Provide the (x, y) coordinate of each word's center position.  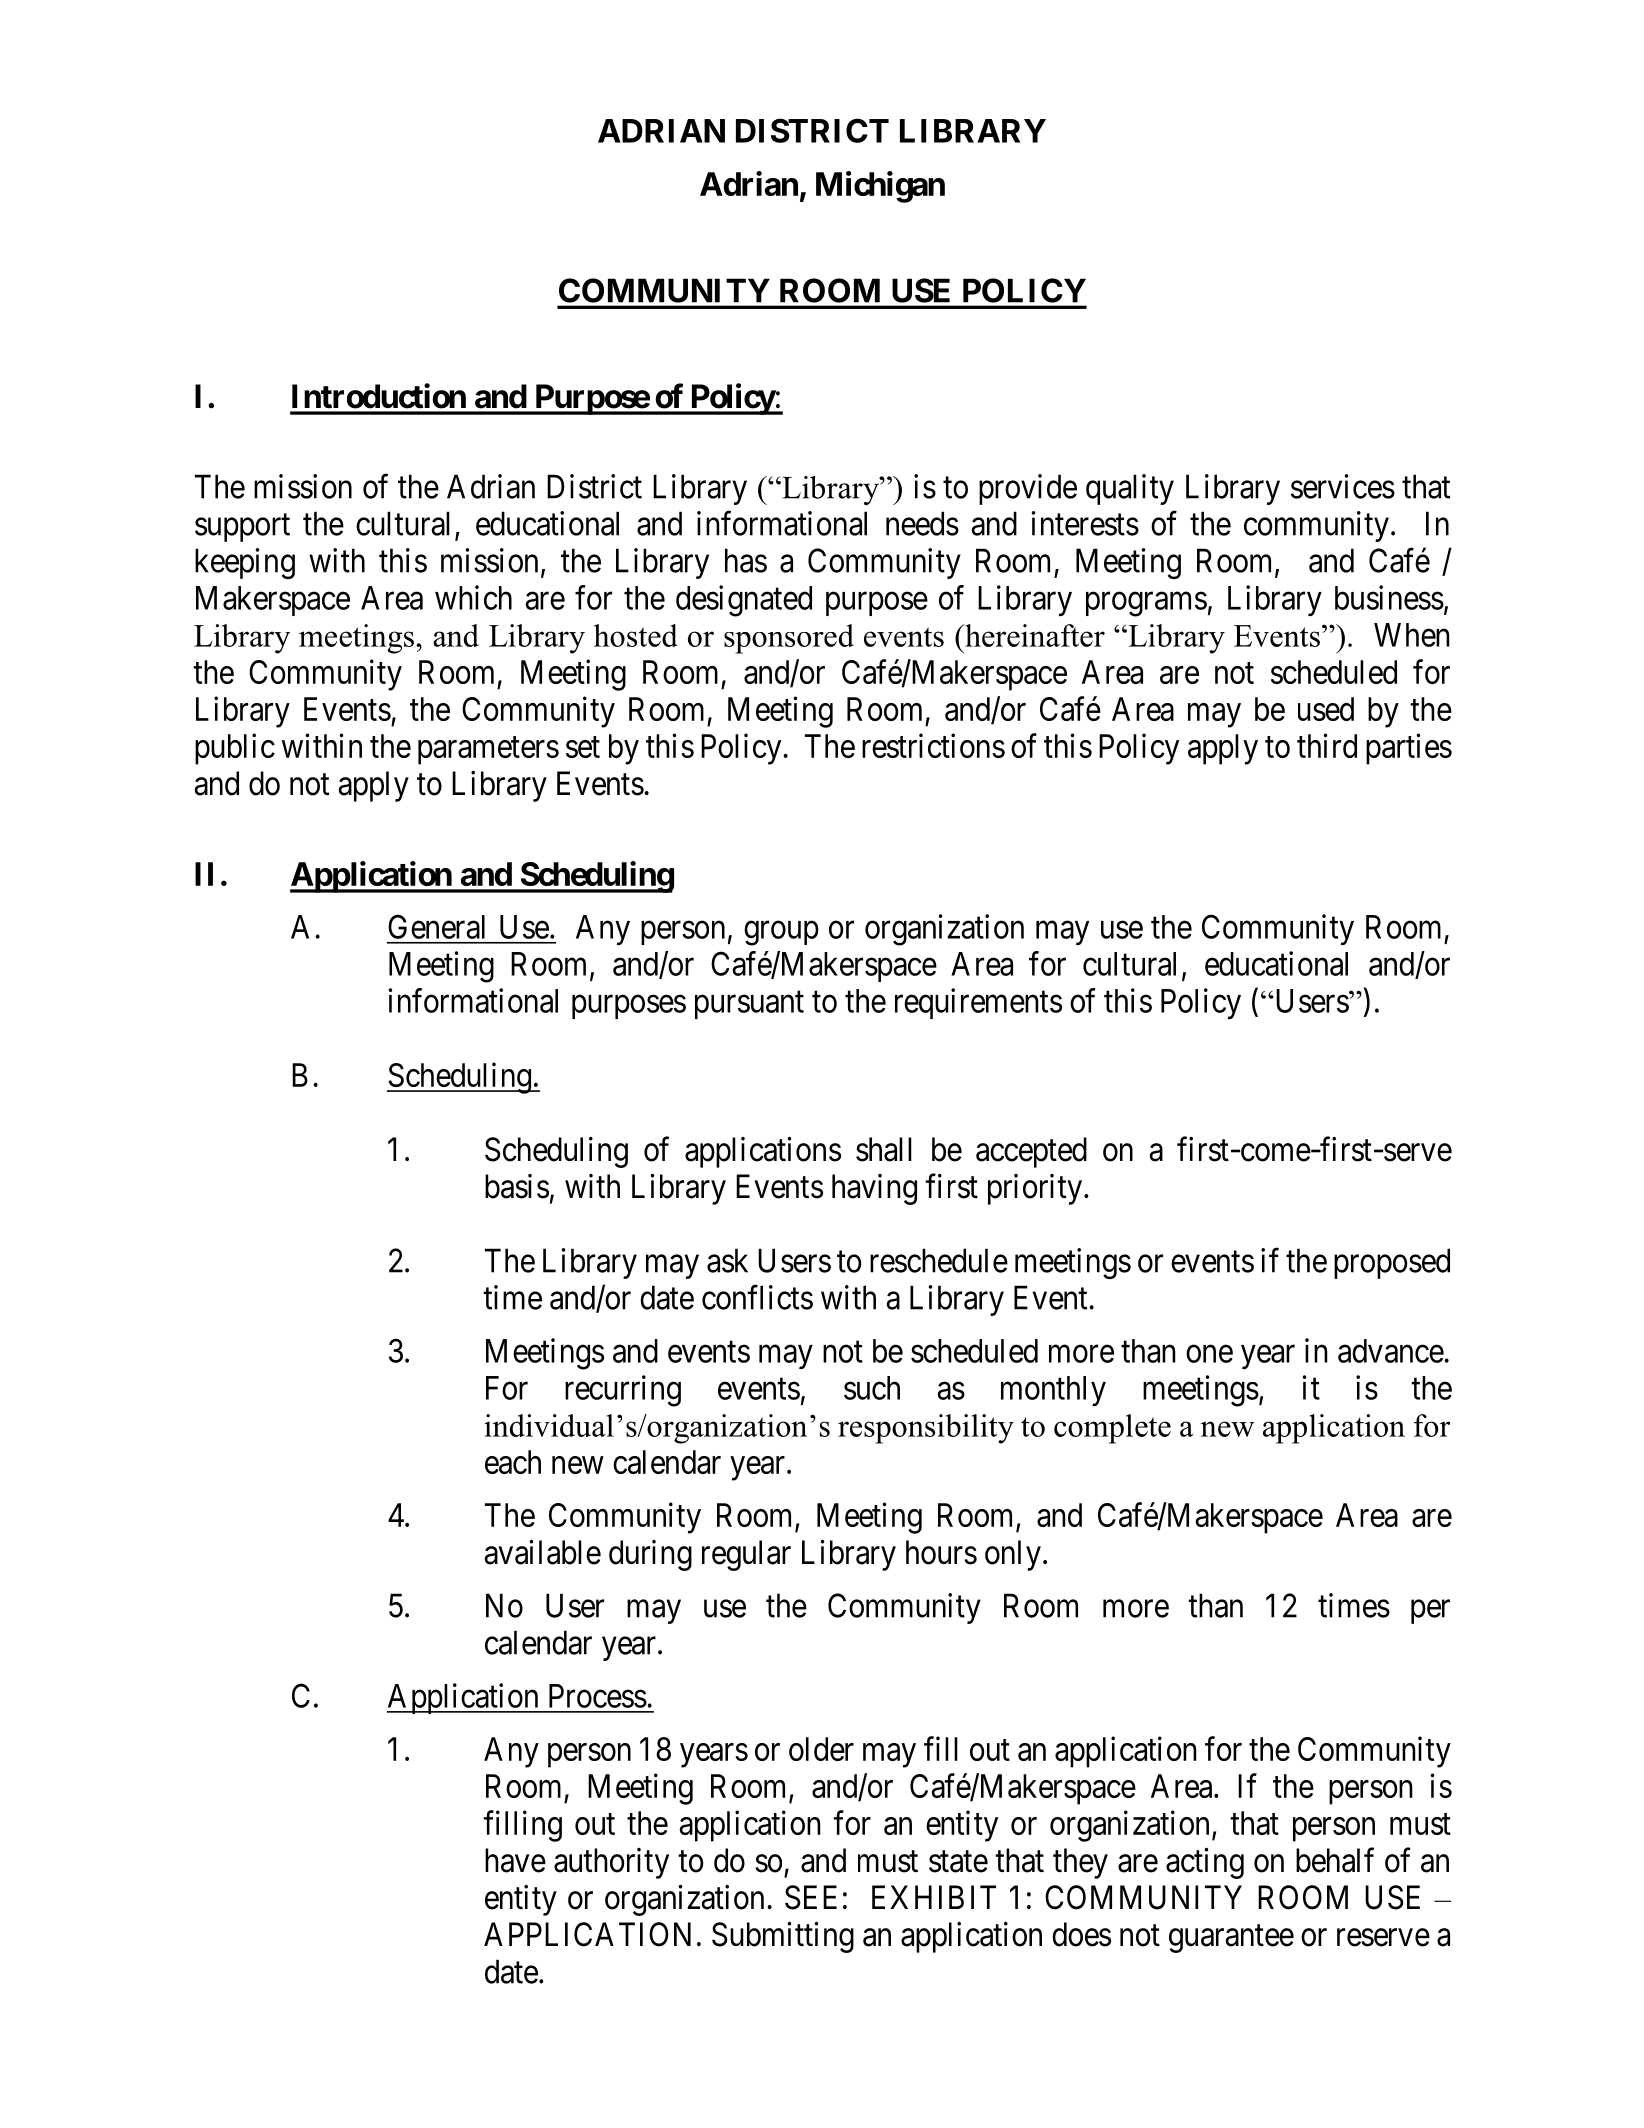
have (515, 1860)
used (1326, 709)
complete (1112, 1429)
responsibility (926, 1429)
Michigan (880, 187)
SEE (811, 1897)
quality (1130, 489)
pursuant (749, 1005)
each (513, 1462)
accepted (1031, 1152)
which (473, 597)
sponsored (789, 639)
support (242, 528)
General (436, 926)
